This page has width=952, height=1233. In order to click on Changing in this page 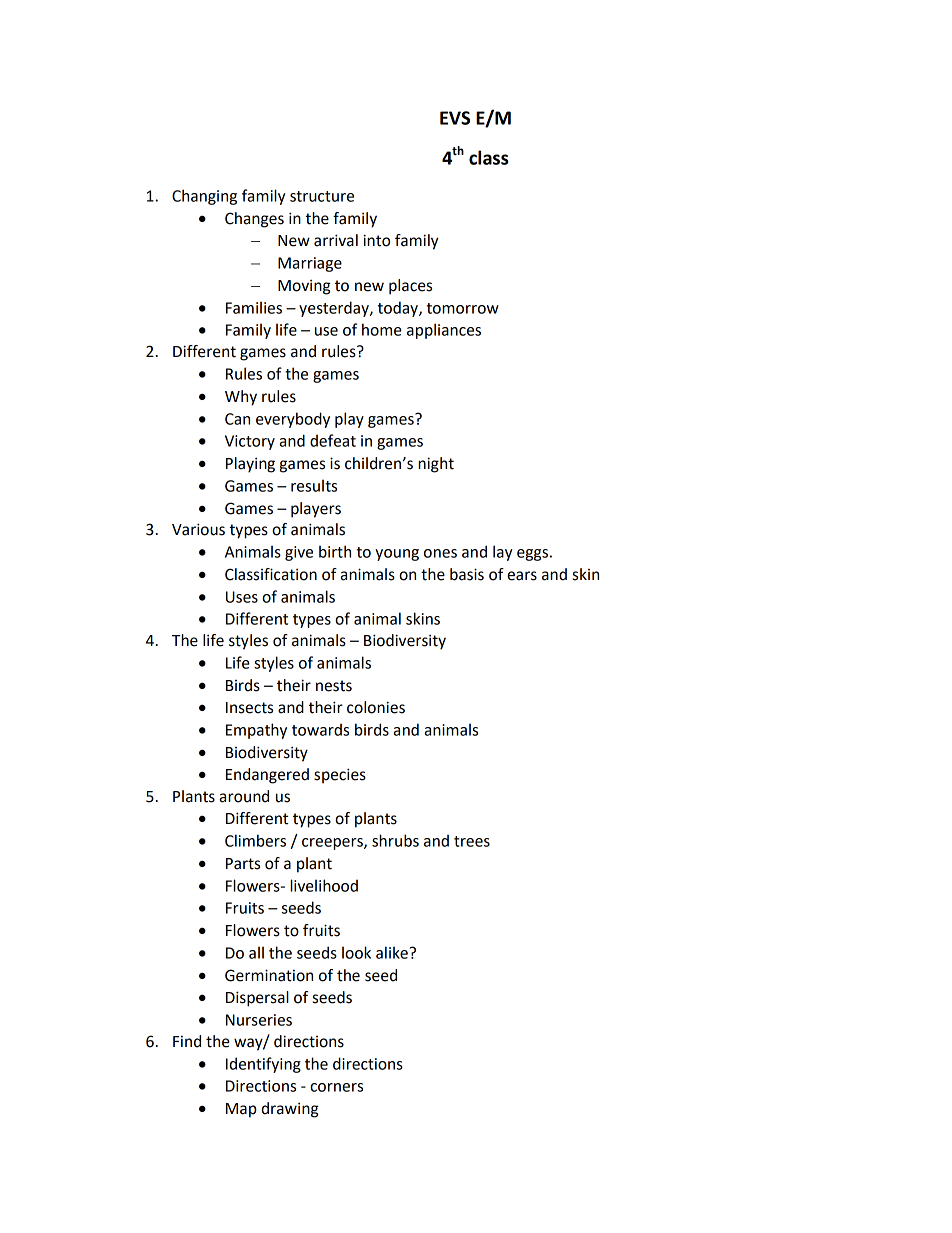, I will do `click(204, 197)`.
